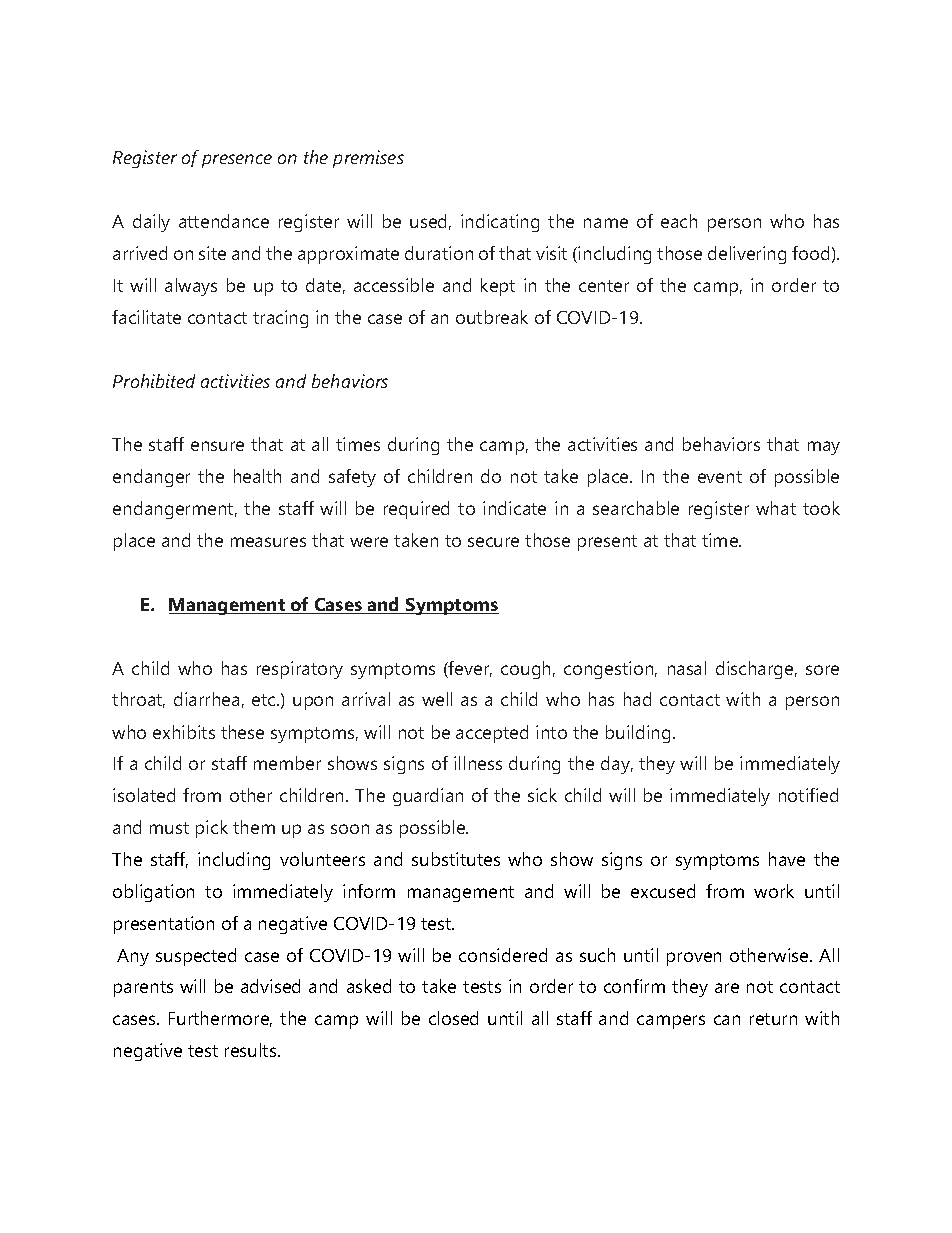 The image size is (952, 1233). Describe the element at coordinates (220, 1019) in the page. I see `Furthermore` at that location.
